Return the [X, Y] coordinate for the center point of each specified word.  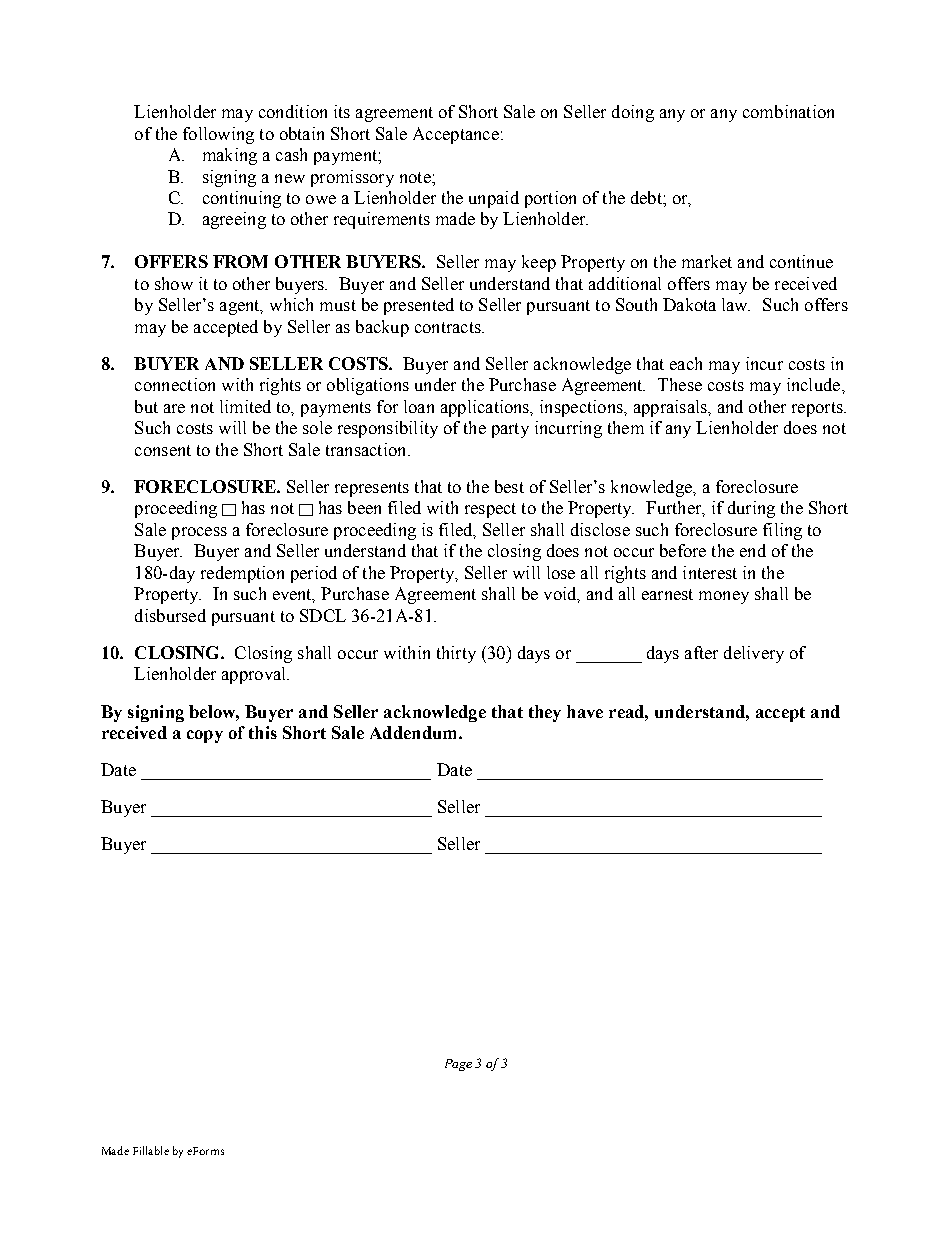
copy [205, 736]
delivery [754, 654]
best [509, 486]
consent [163, 450]
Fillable [151, 1150]
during [751, 509]
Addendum [415, 732]
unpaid [494, 199]
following [218, 135]
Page [458, 1065]
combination [788, 111]
